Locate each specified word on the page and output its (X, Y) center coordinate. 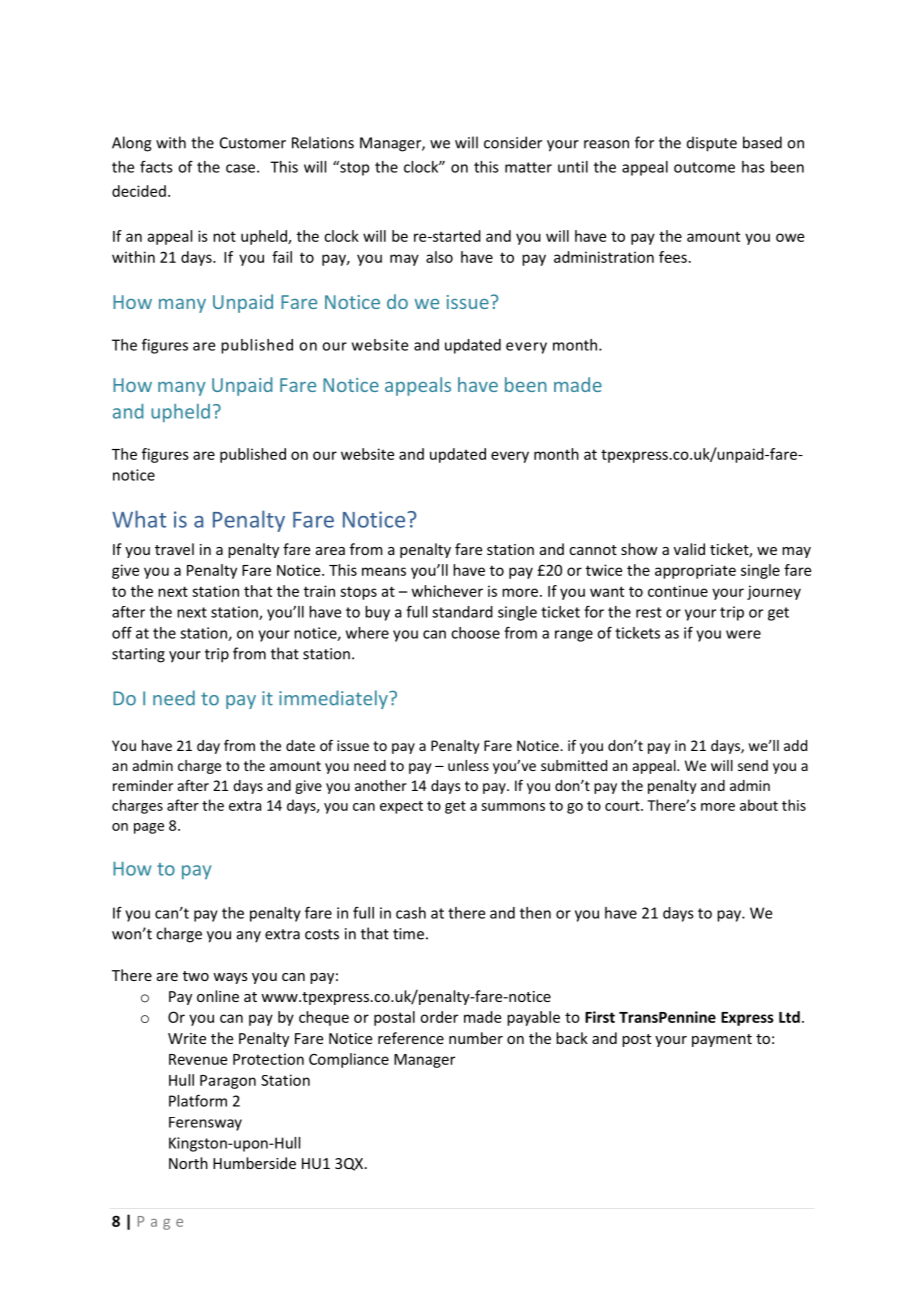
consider (513, 142)
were (743, 634)
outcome (704, 167)
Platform (198, 1100)
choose (475, 633)
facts (156, 167)
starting (138, 655)
